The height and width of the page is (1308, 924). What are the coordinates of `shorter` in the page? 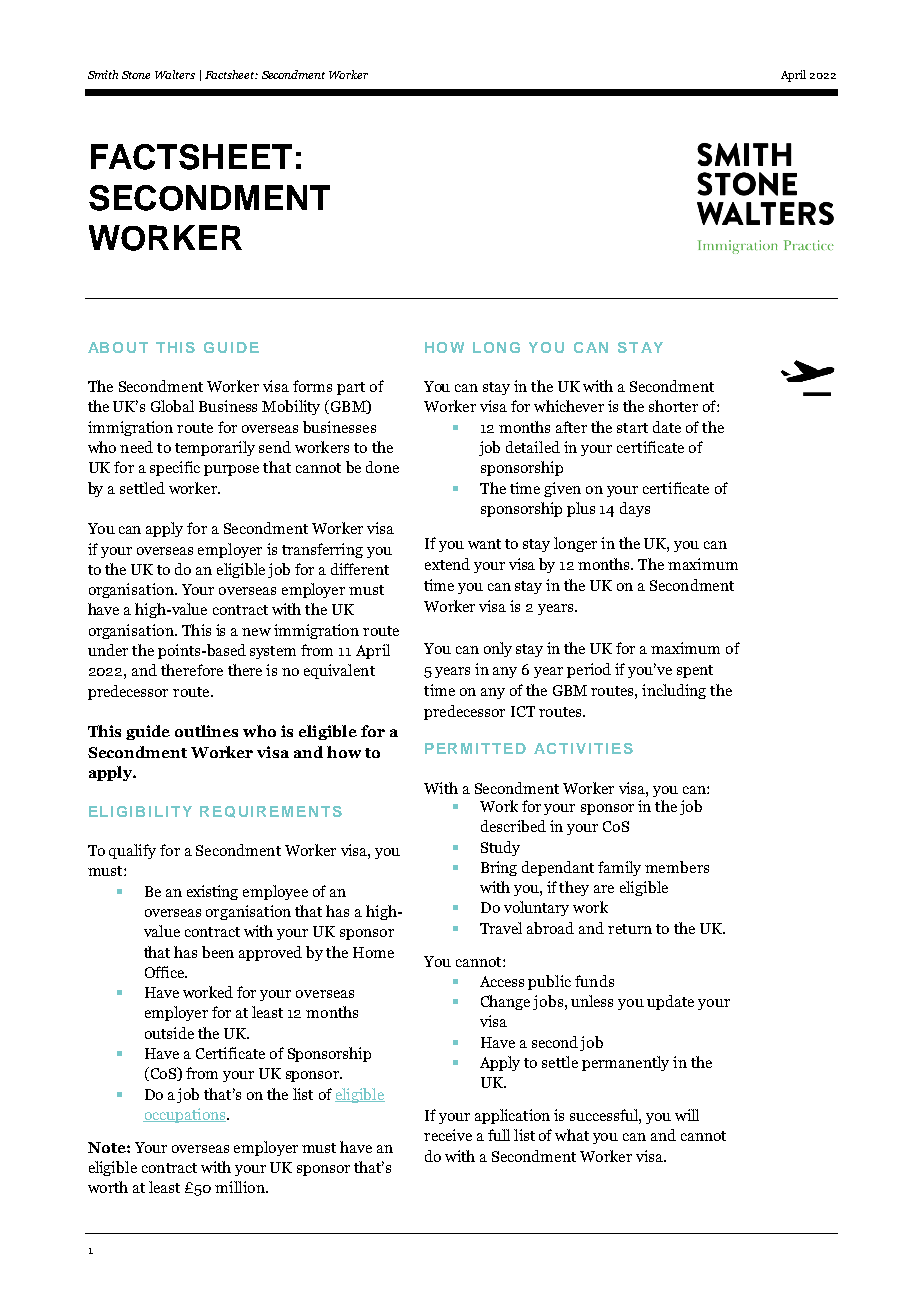 It's located at (673, 406).
